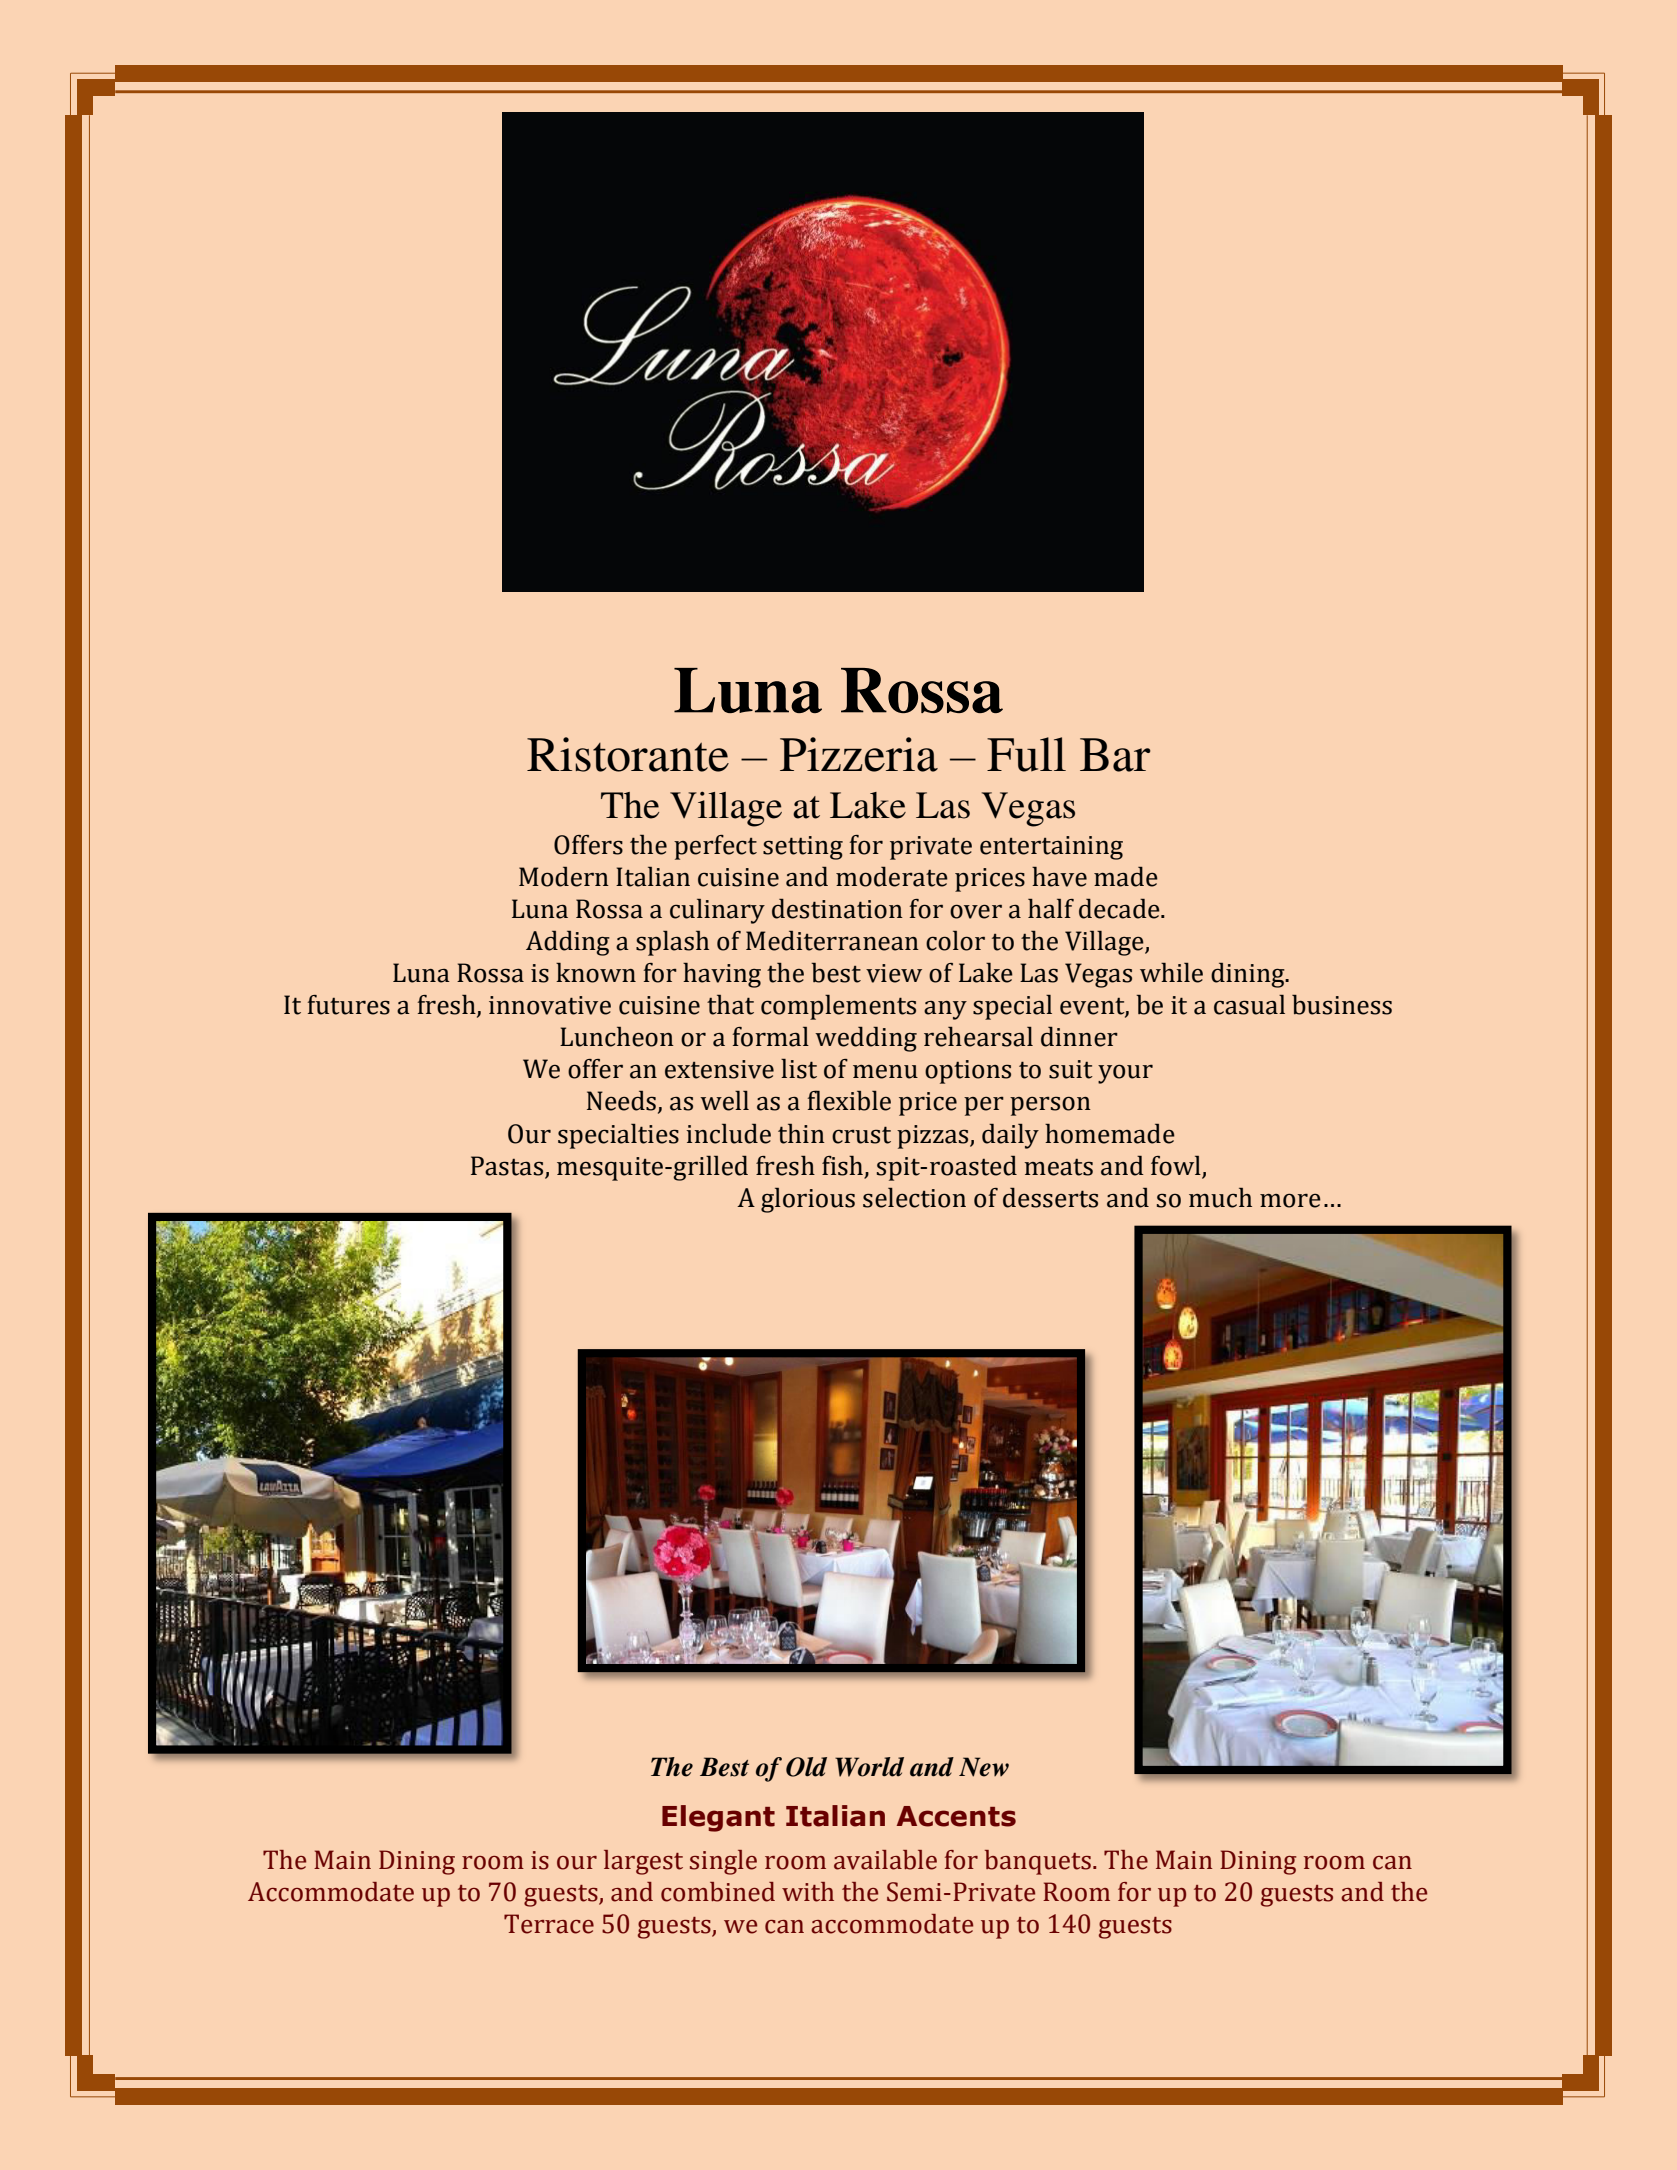 The width and height of the page is (1677, 2170). Describe the element at coordinates (1249, 1005) in the page. I see `casual` at that location.
